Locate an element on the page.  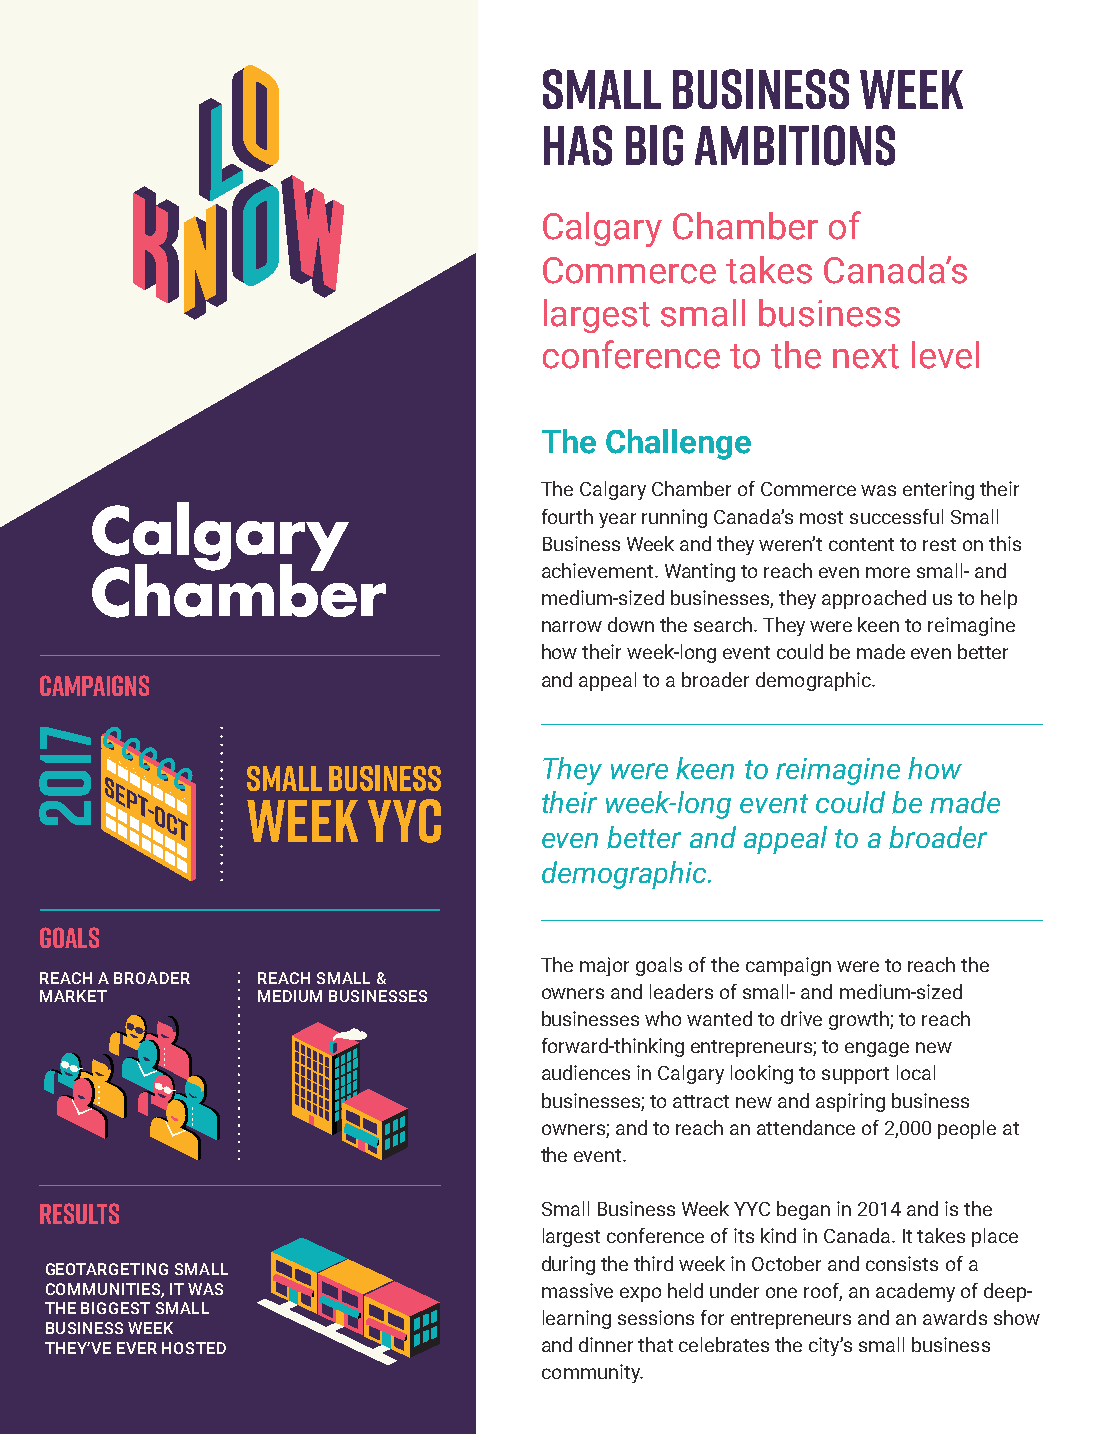
Ambitions is located at coordinates (795, 145).
